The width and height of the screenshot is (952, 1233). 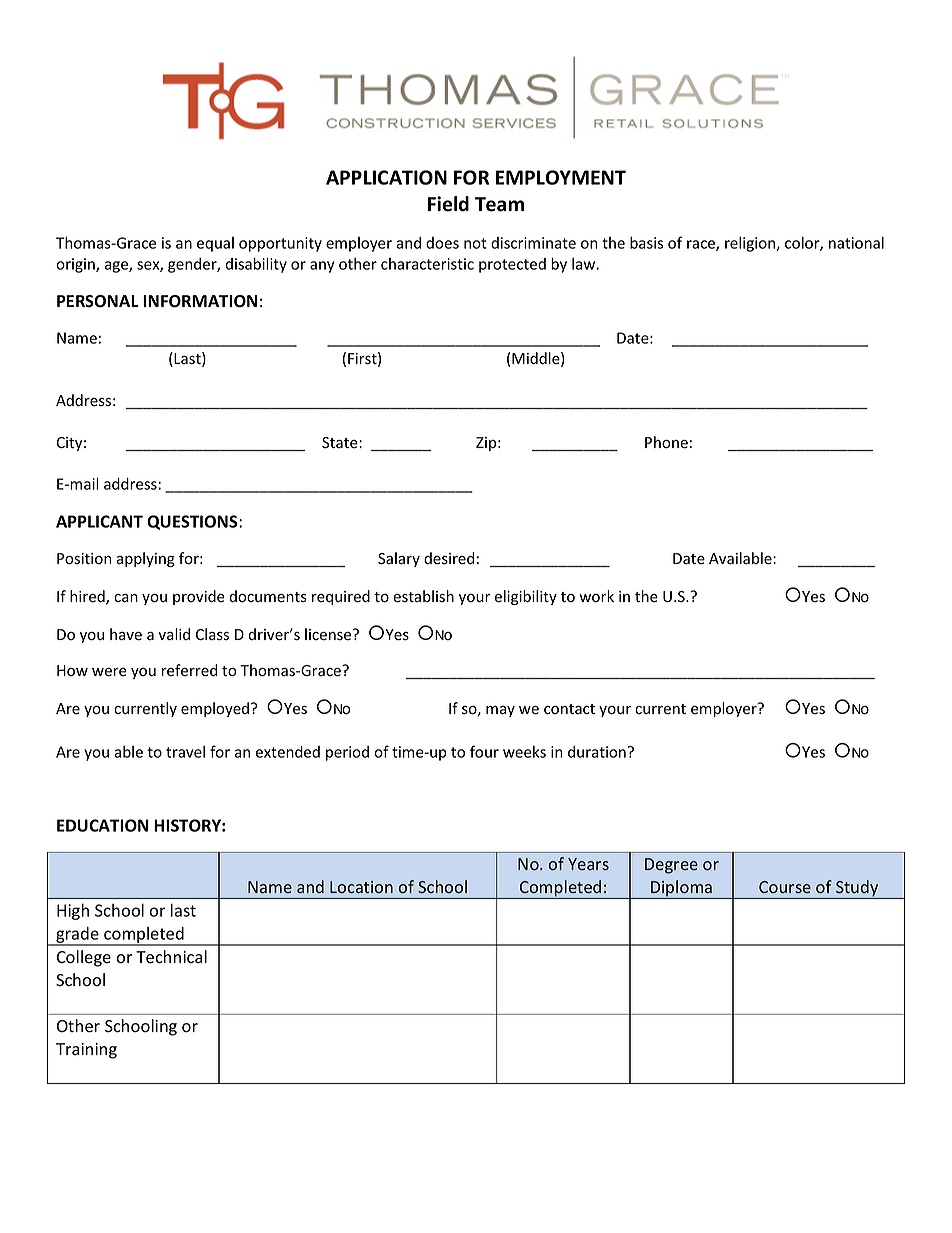 What do you see at coordinates (448, 204) in the screenshot?
I see `Field` at bounding box center [448, 204].
